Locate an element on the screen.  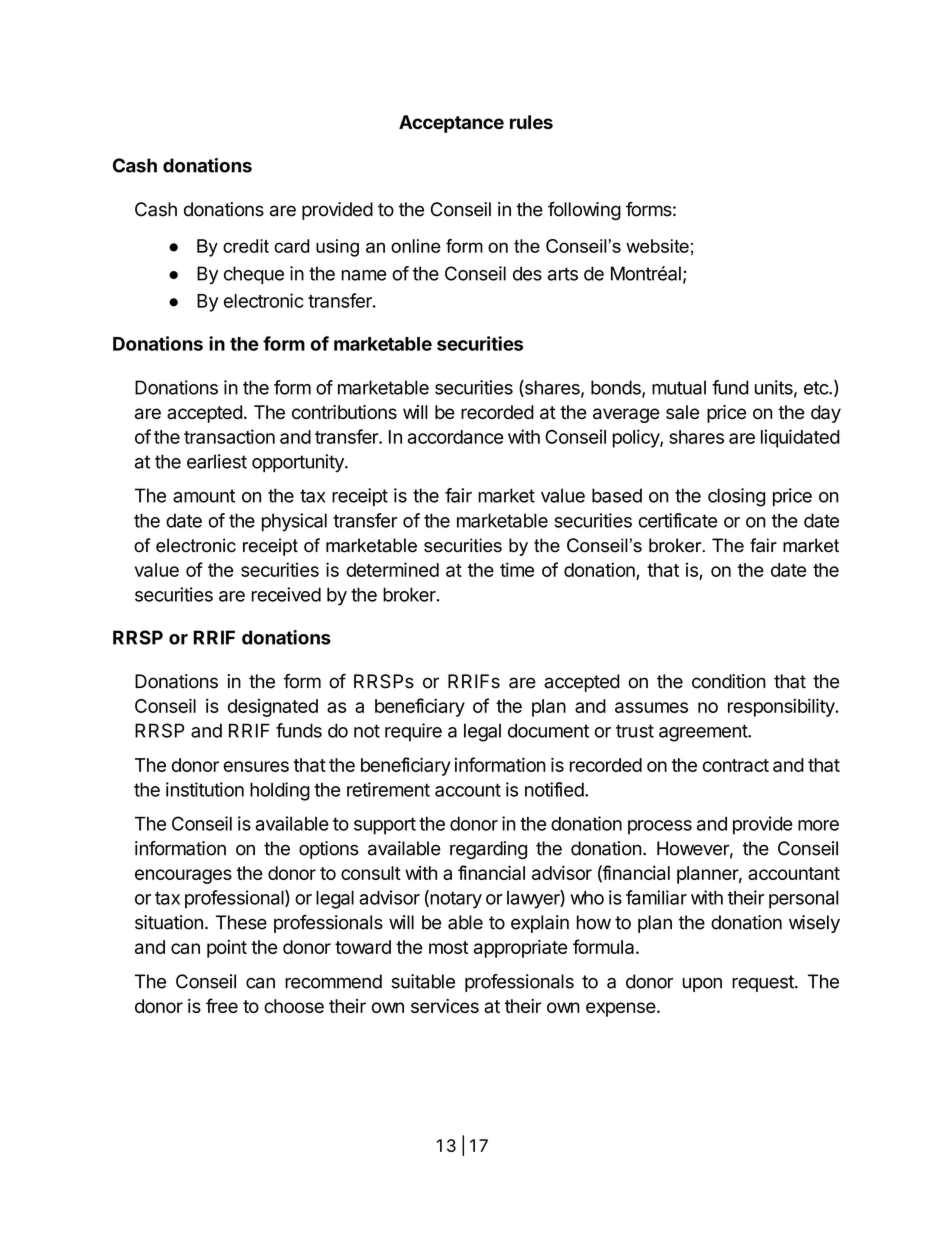
document is located at coordinates (548, 730).
